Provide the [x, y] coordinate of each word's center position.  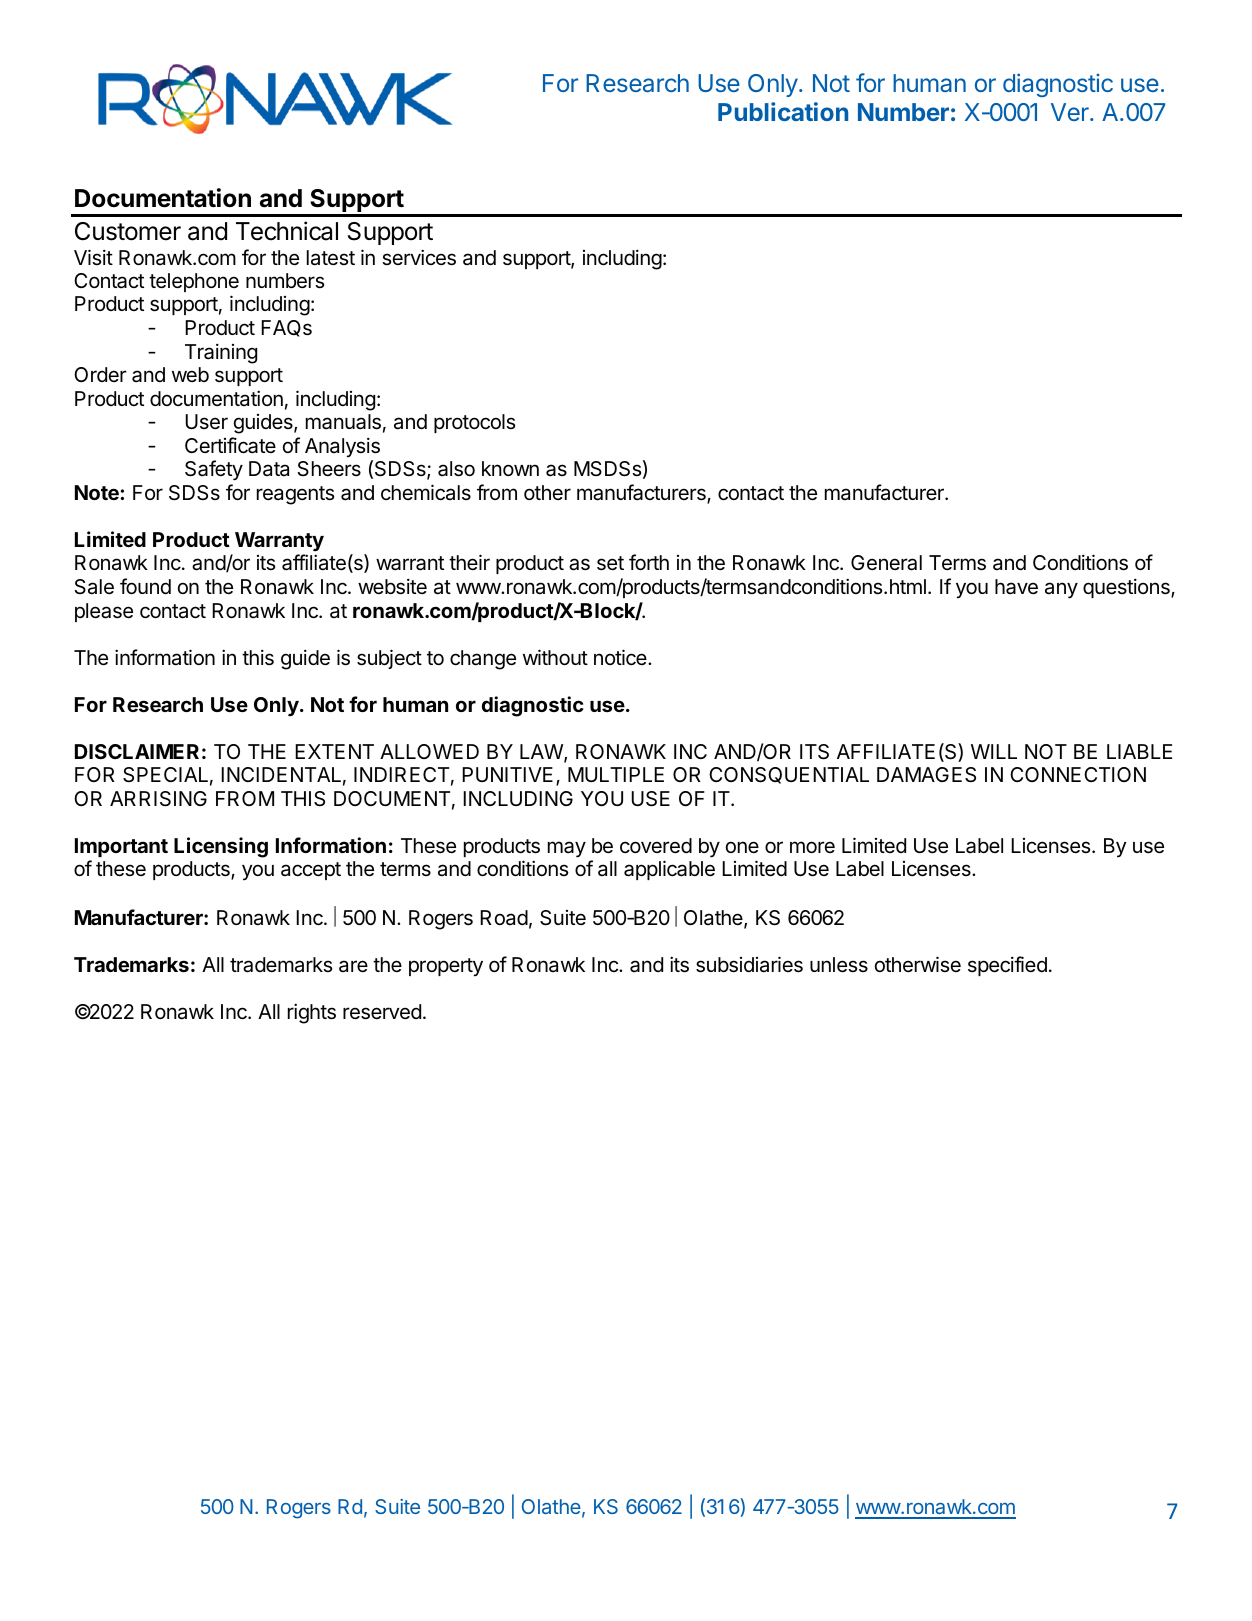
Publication [783, 111]
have [1016, 587]
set [610, 563]
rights [312, 1013]
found [145, 586]
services [419, 257]
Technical [287, 231]
